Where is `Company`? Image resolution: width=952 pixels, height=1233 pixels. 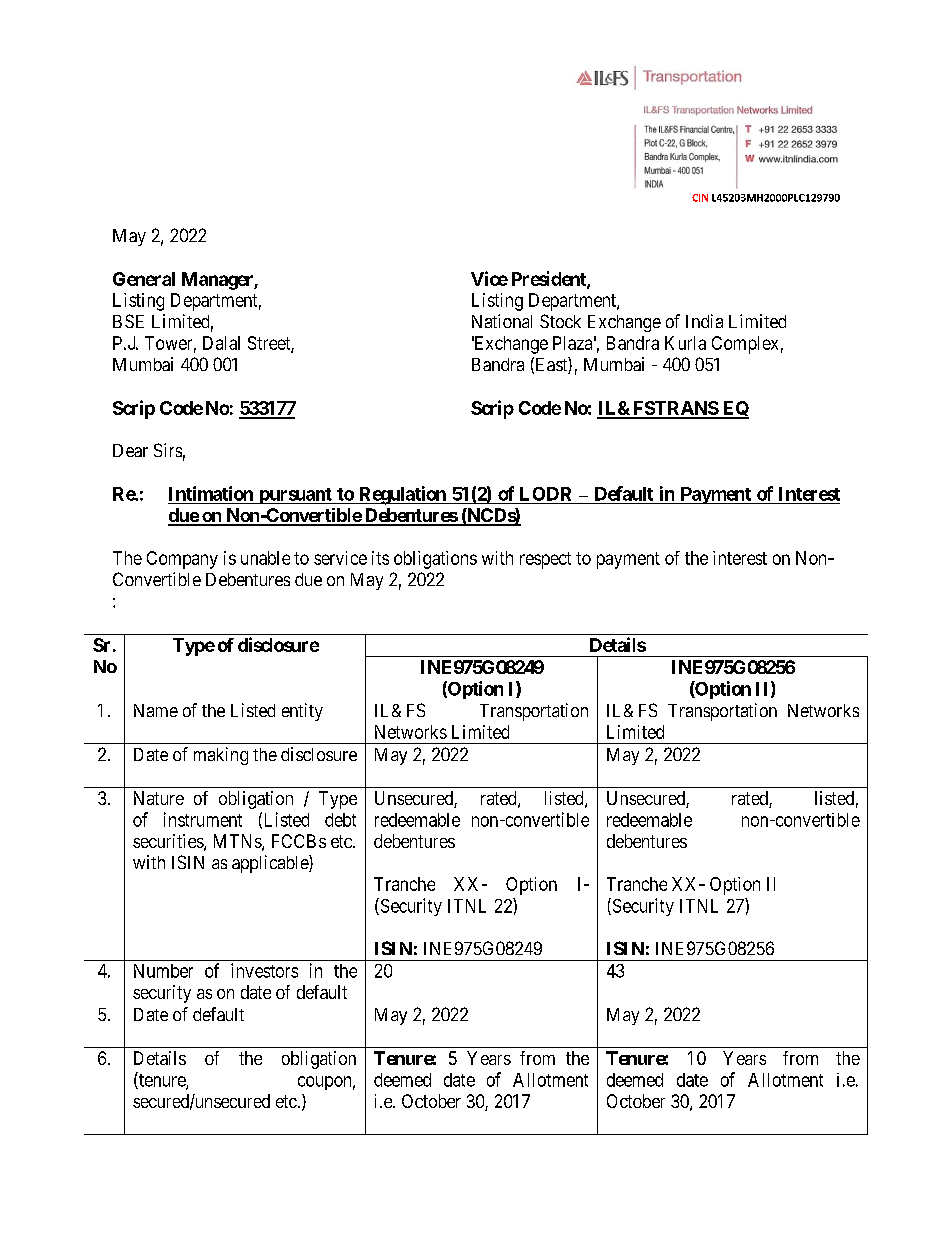
Company is located at coordinates (182, 560).
